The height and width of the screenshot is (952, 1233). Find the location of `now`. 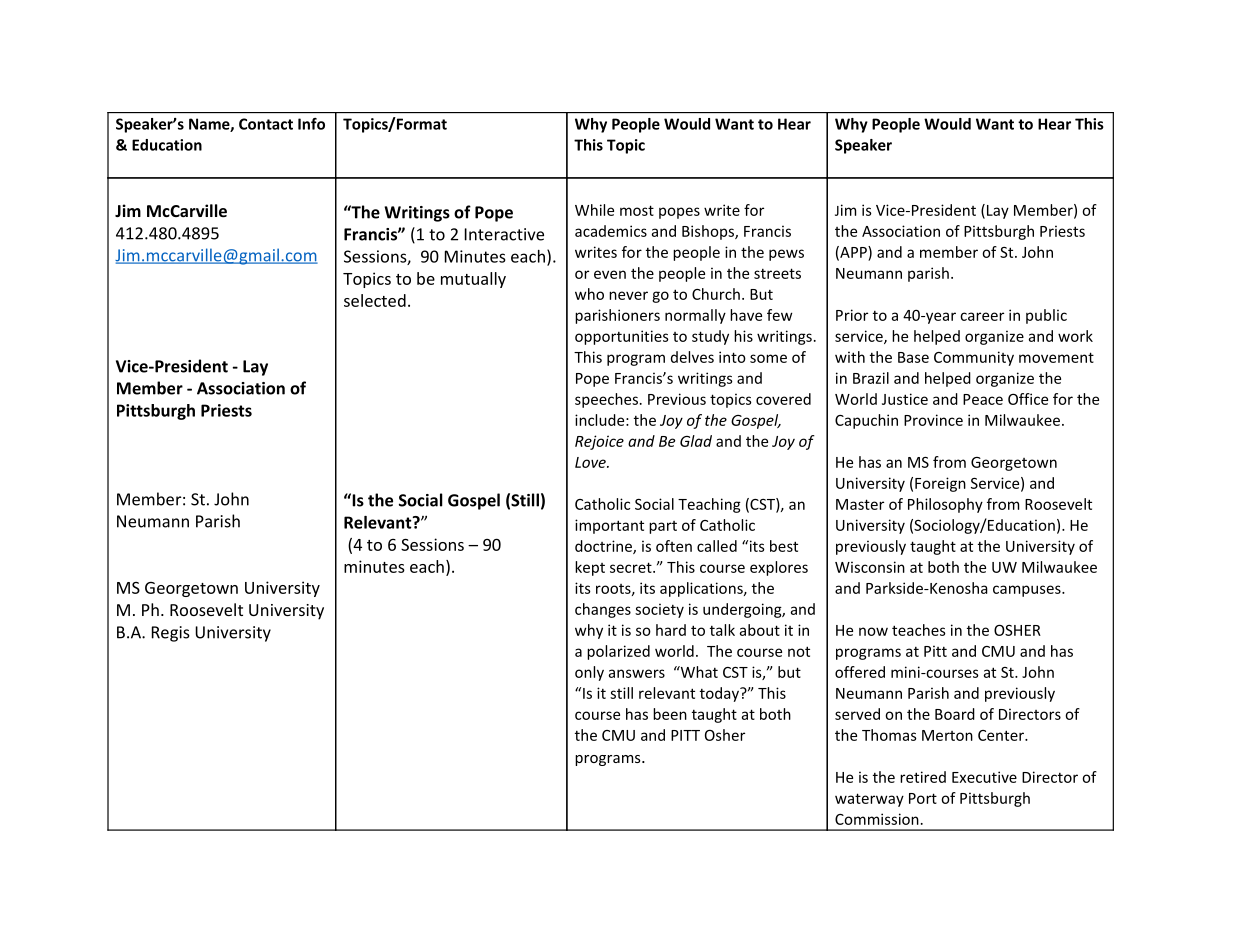

now is located at coordinates (873, 631).
